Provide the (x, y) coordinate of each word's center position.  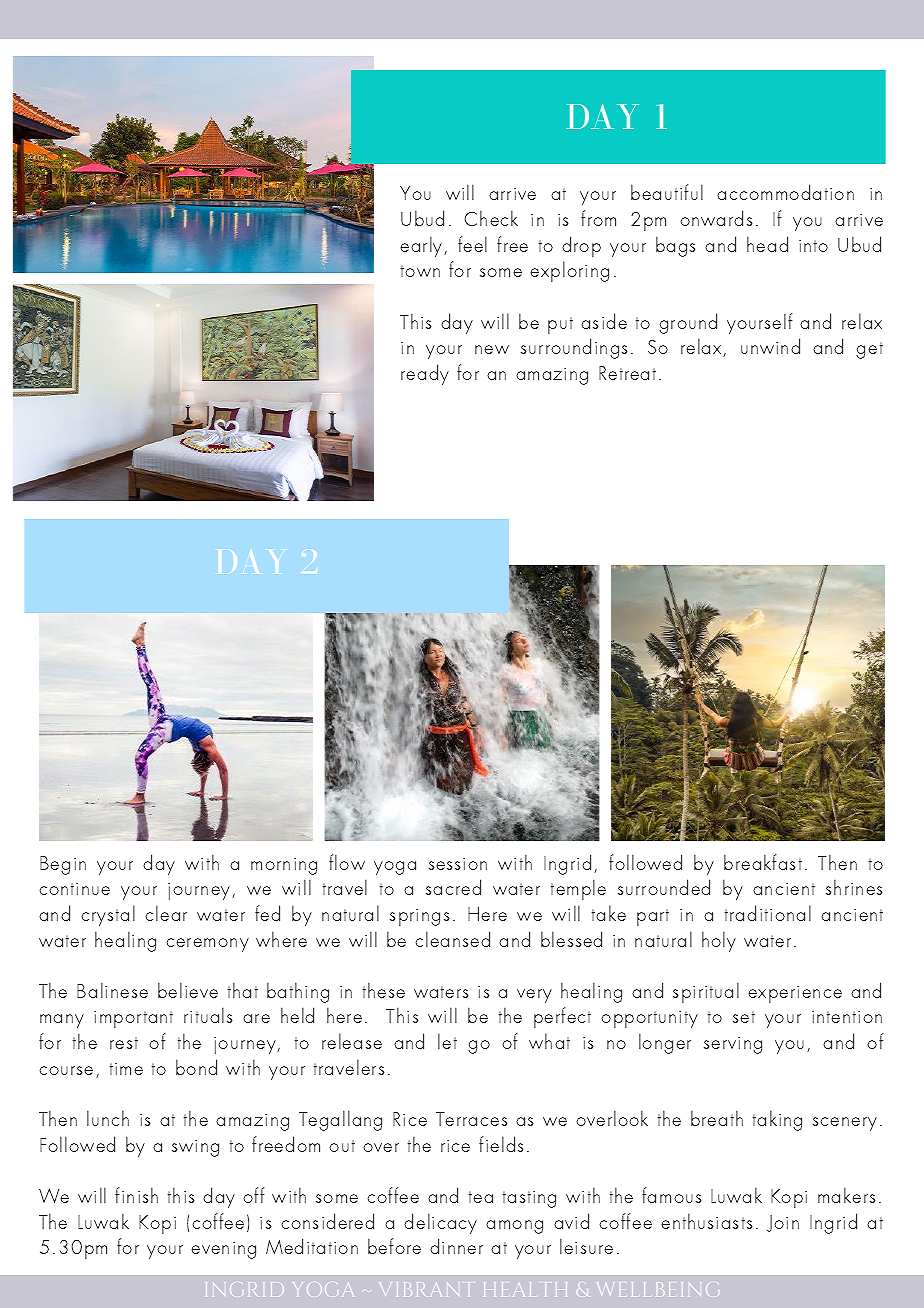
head (767, 244)
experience (795, 994)
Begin (63, 865)
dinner (456, 1246)
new (492, 349)
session (458, 864)
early (422, 246)
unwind (770, 346)
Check (491, 218)
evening (223, 1250)
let (447, 1041)
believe (188, 990)
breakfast (763, 862)
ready (425, 374)
